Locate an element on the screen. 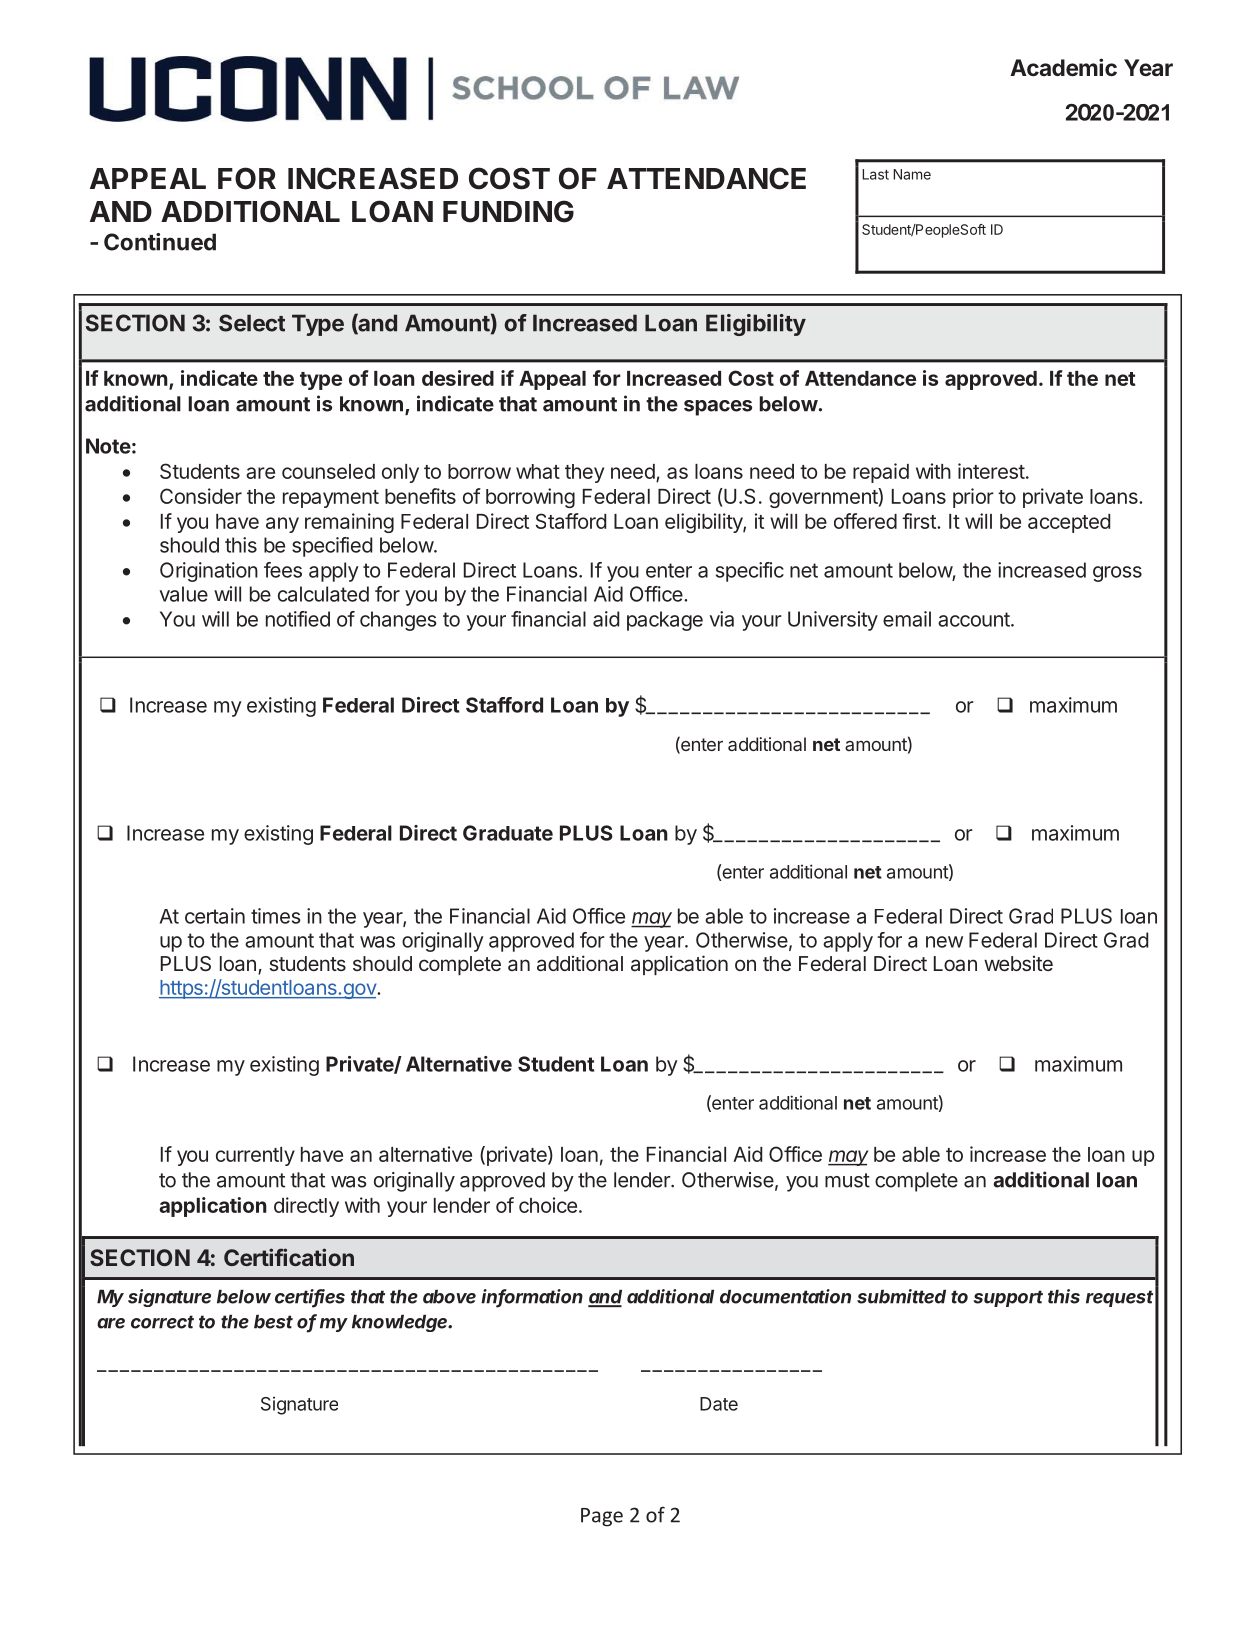 This screenshot has width=1260, height=1630. choice is located at coordinates (548, 1205).
